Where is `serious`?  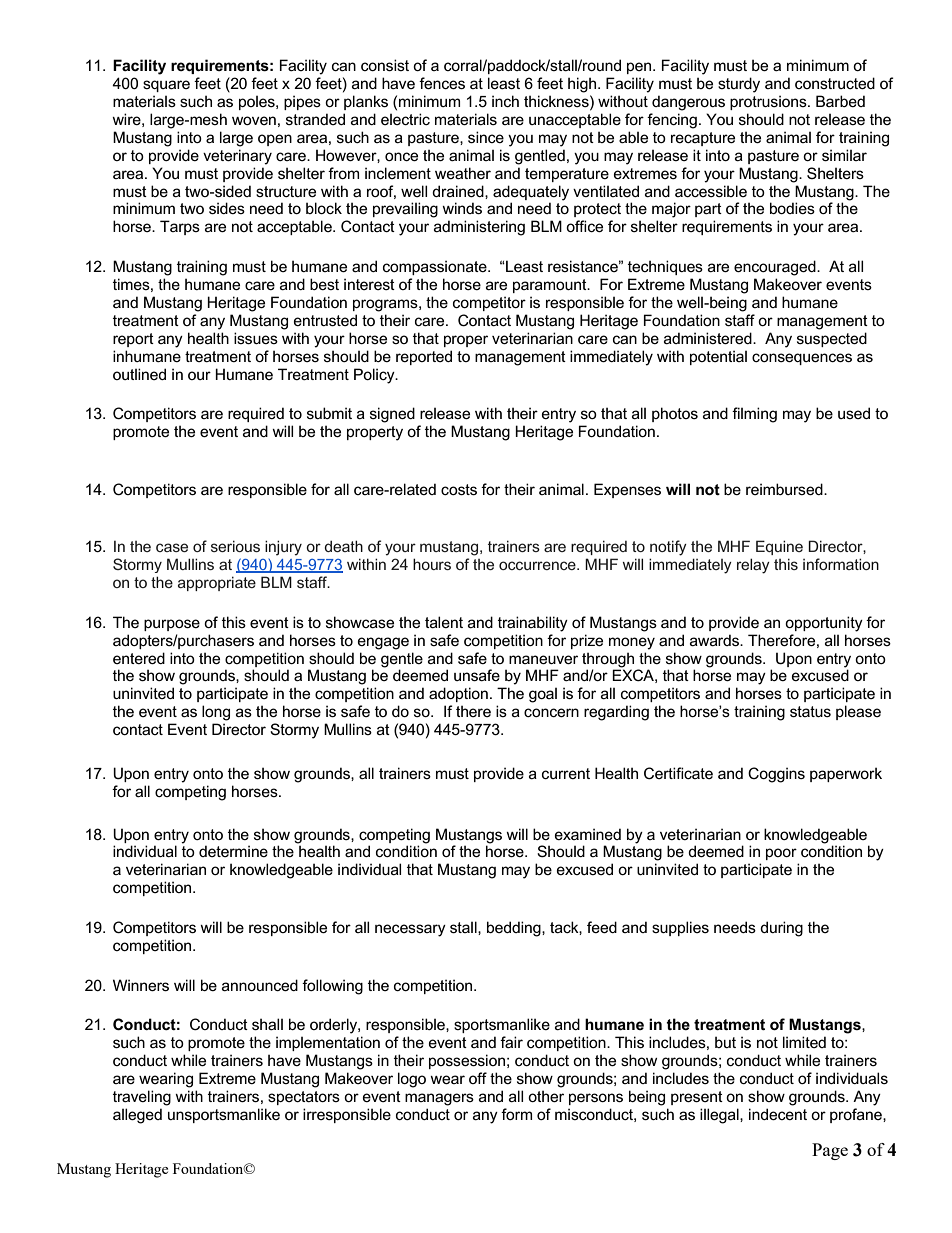 serious is located at coordinates (235, 546).
